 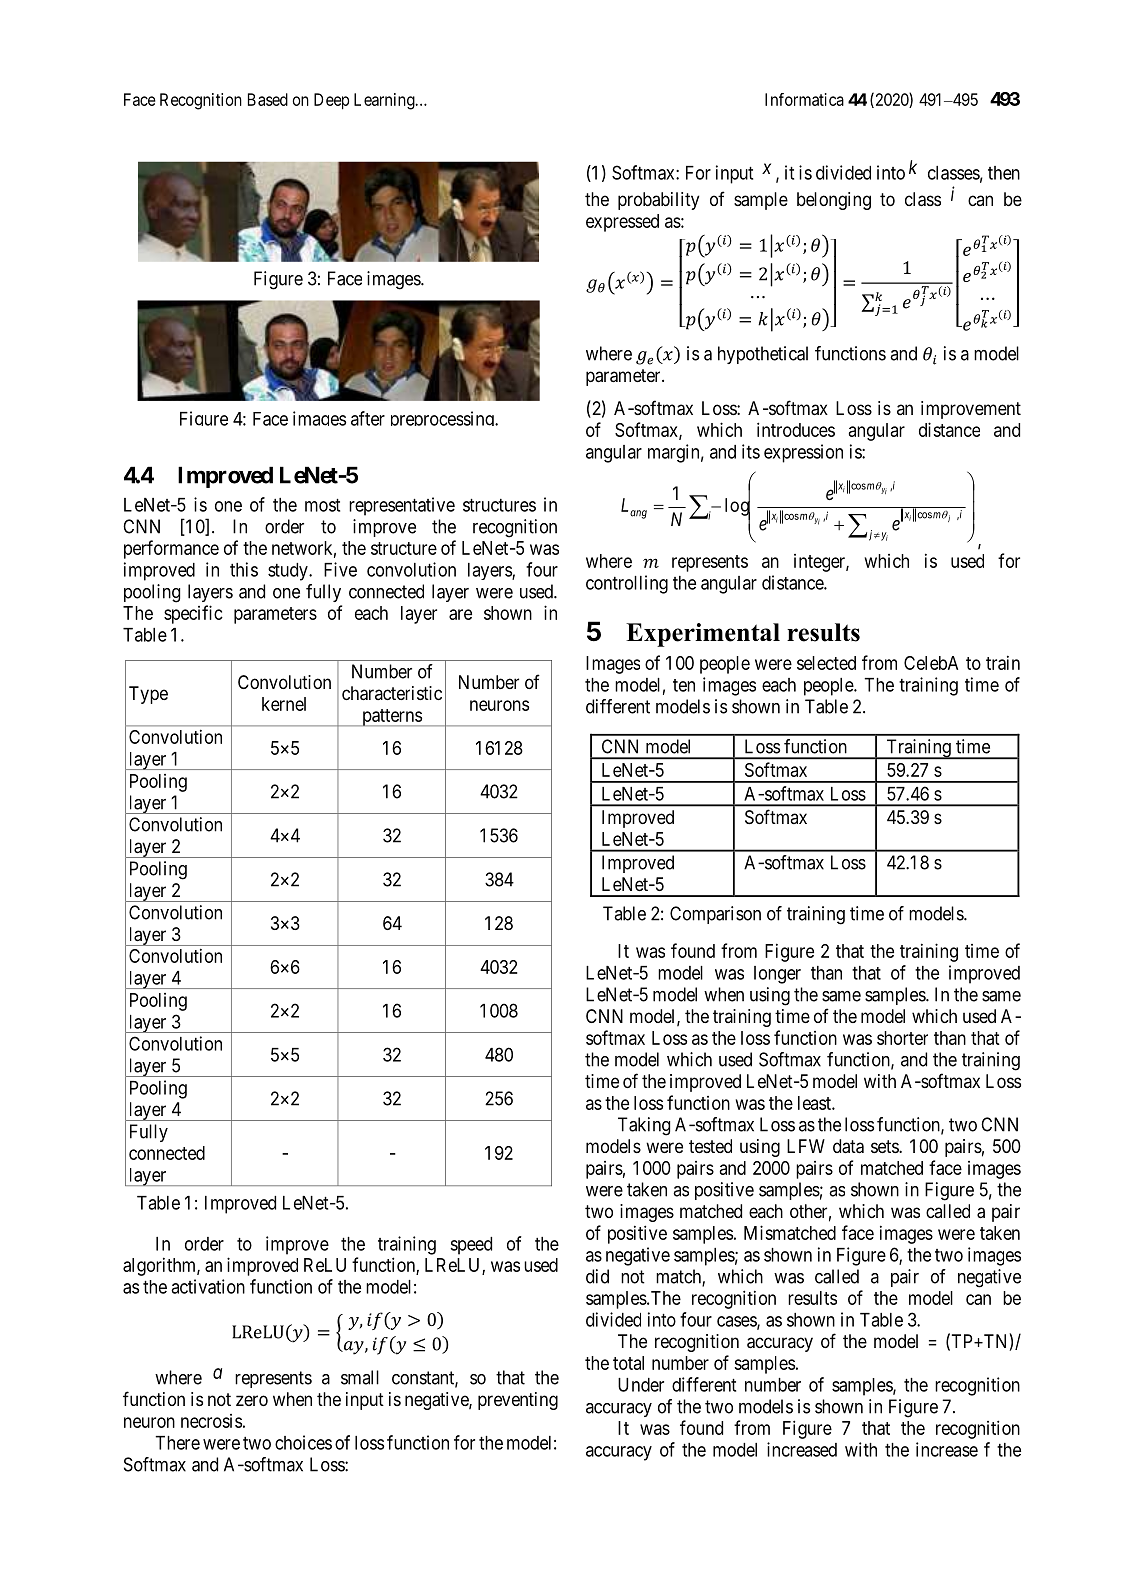 I want to click on controlling, so click(x=627, y=584).
